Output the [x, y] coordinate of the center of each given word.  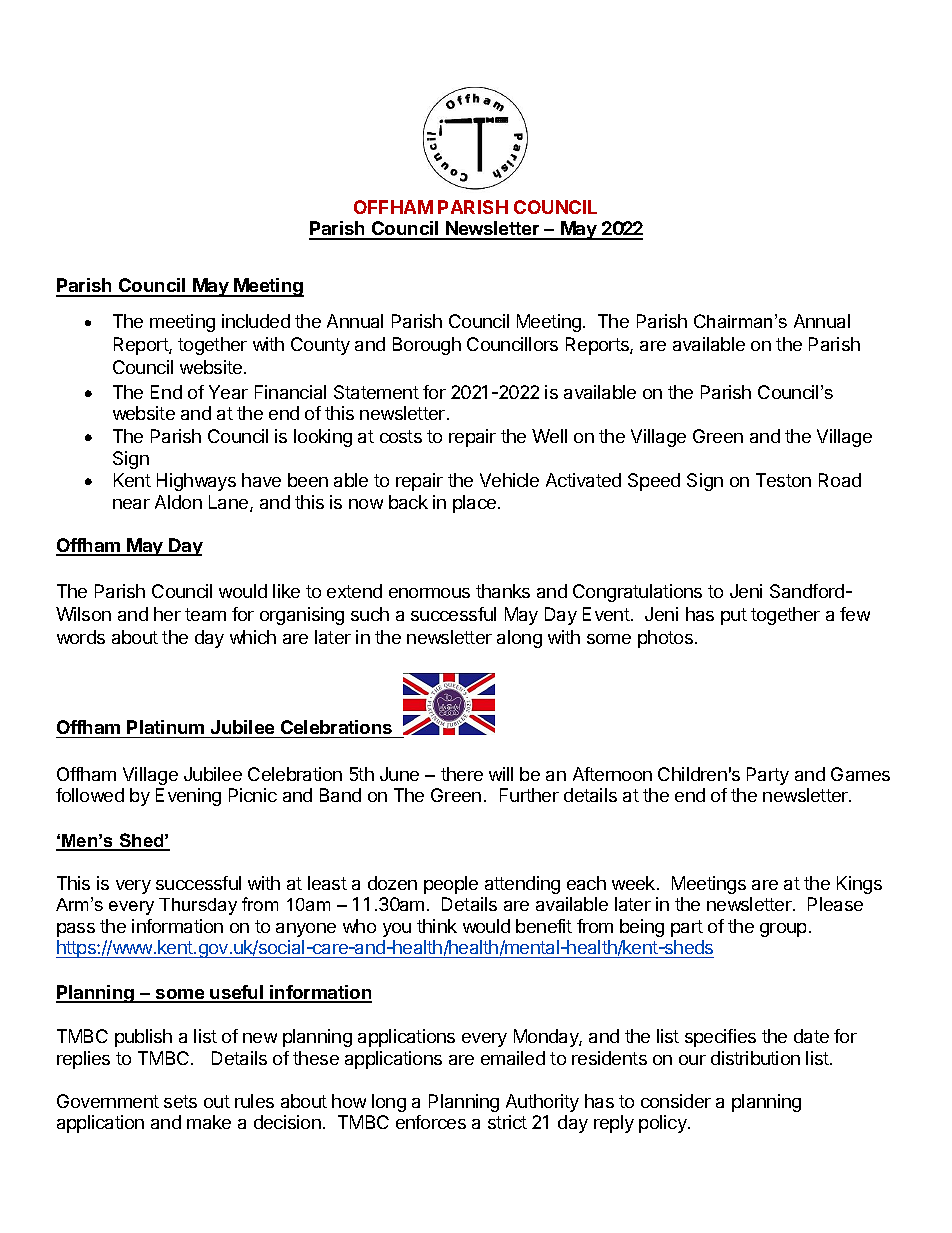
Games [860, 774]
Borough [427, 346]
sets [180, 1101]
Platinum [165, 727]
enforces [431, 1122]
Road [840, 480]
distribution [755, 1058]
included [256, 321]
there [462, 774]
